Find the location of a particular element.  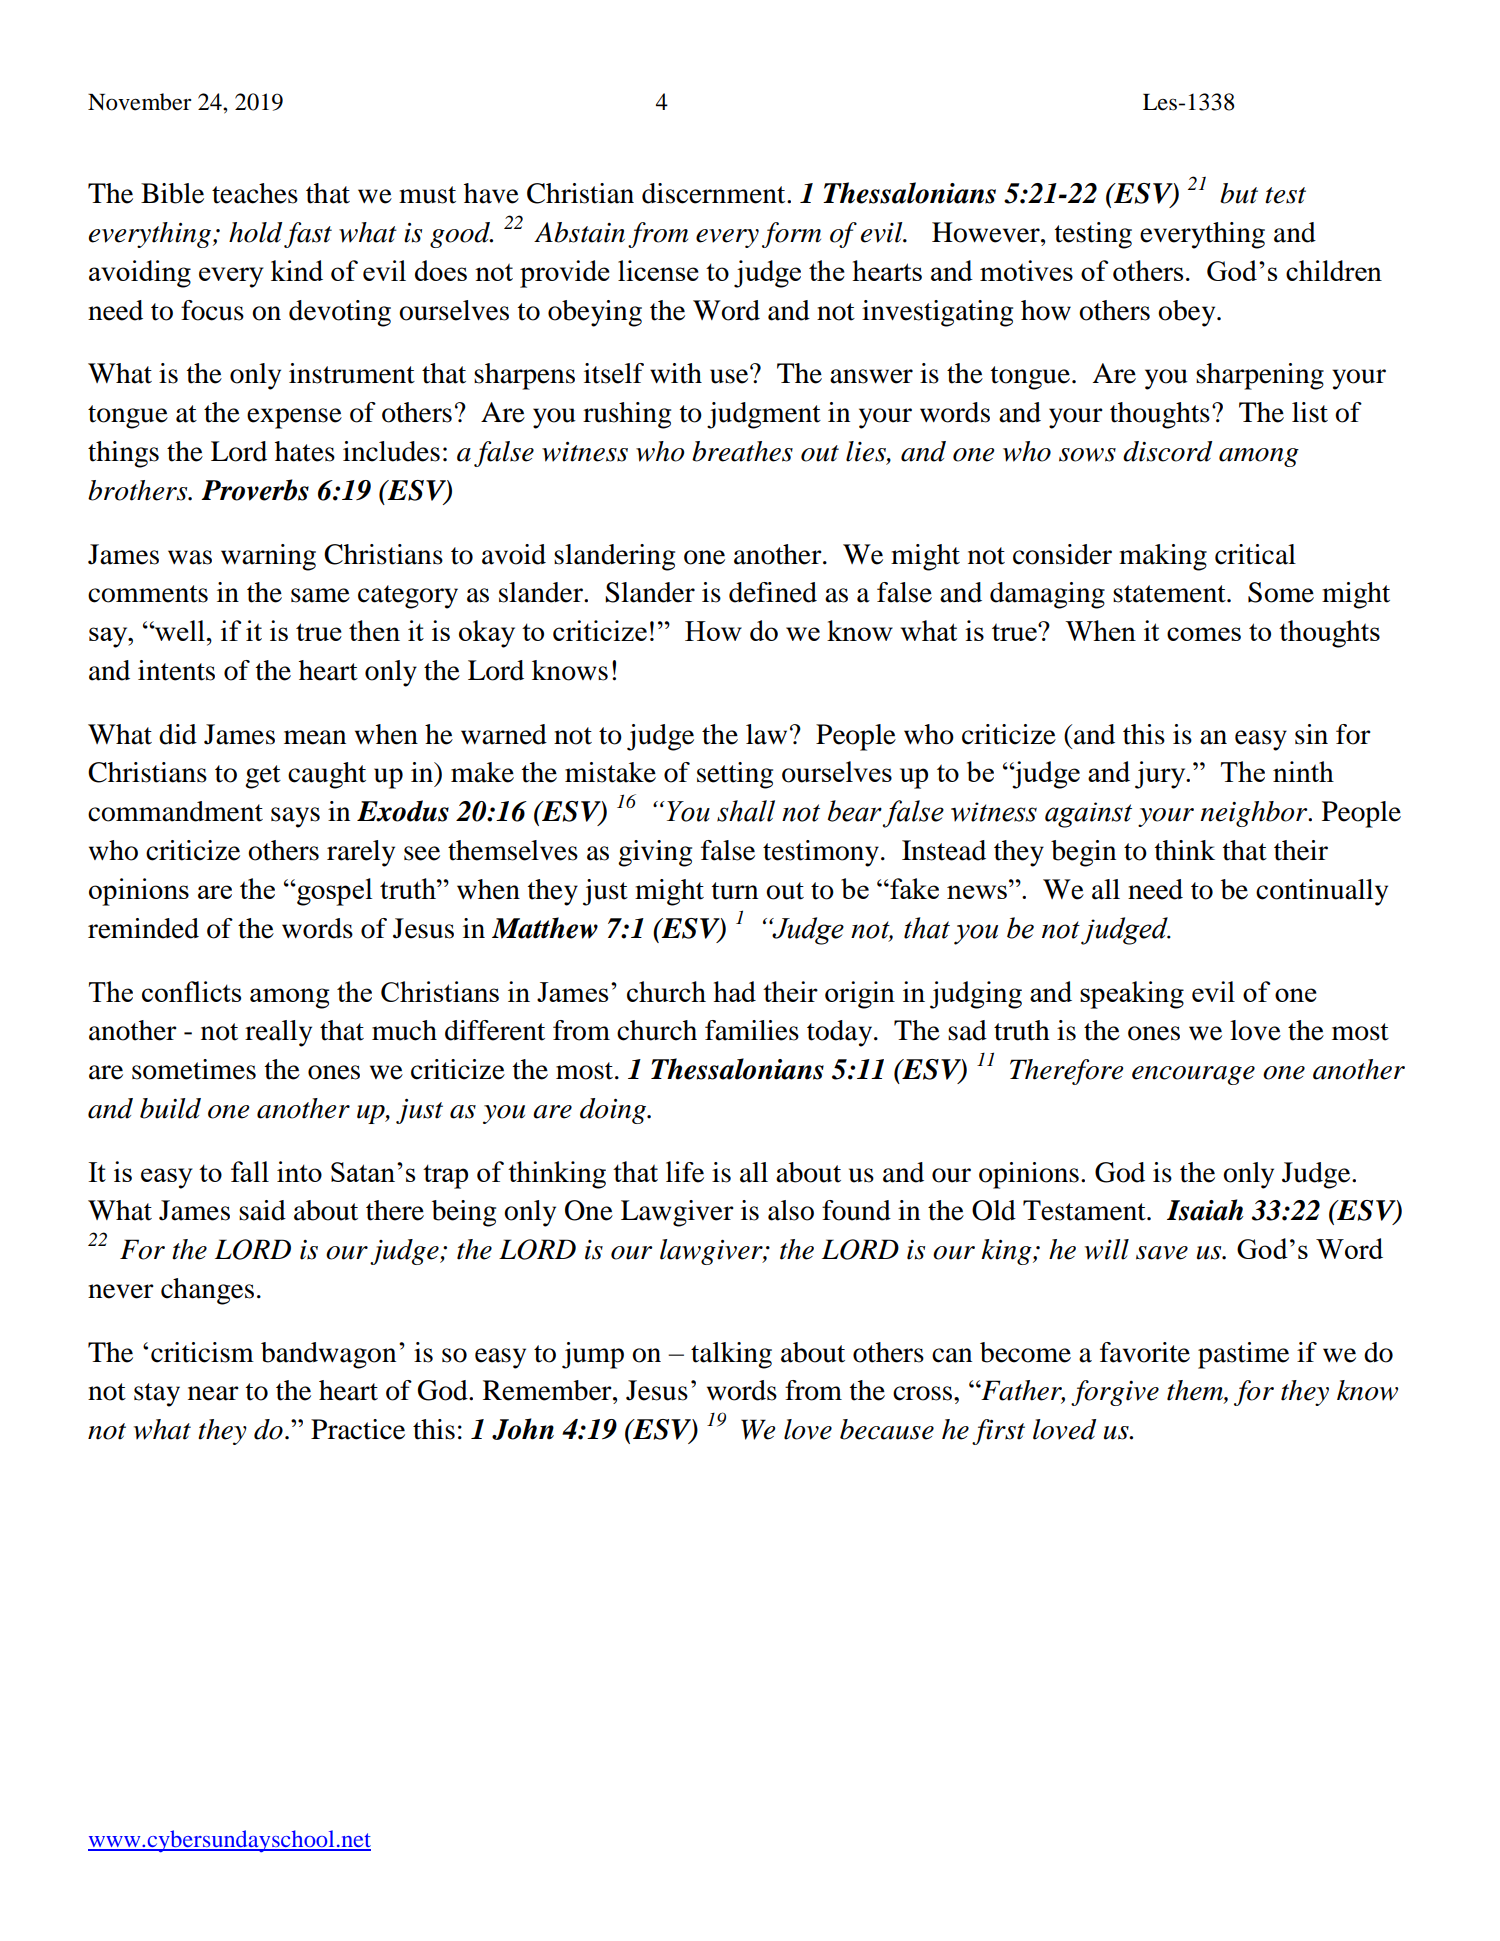

teaches is located at coordinates (255, 193).
